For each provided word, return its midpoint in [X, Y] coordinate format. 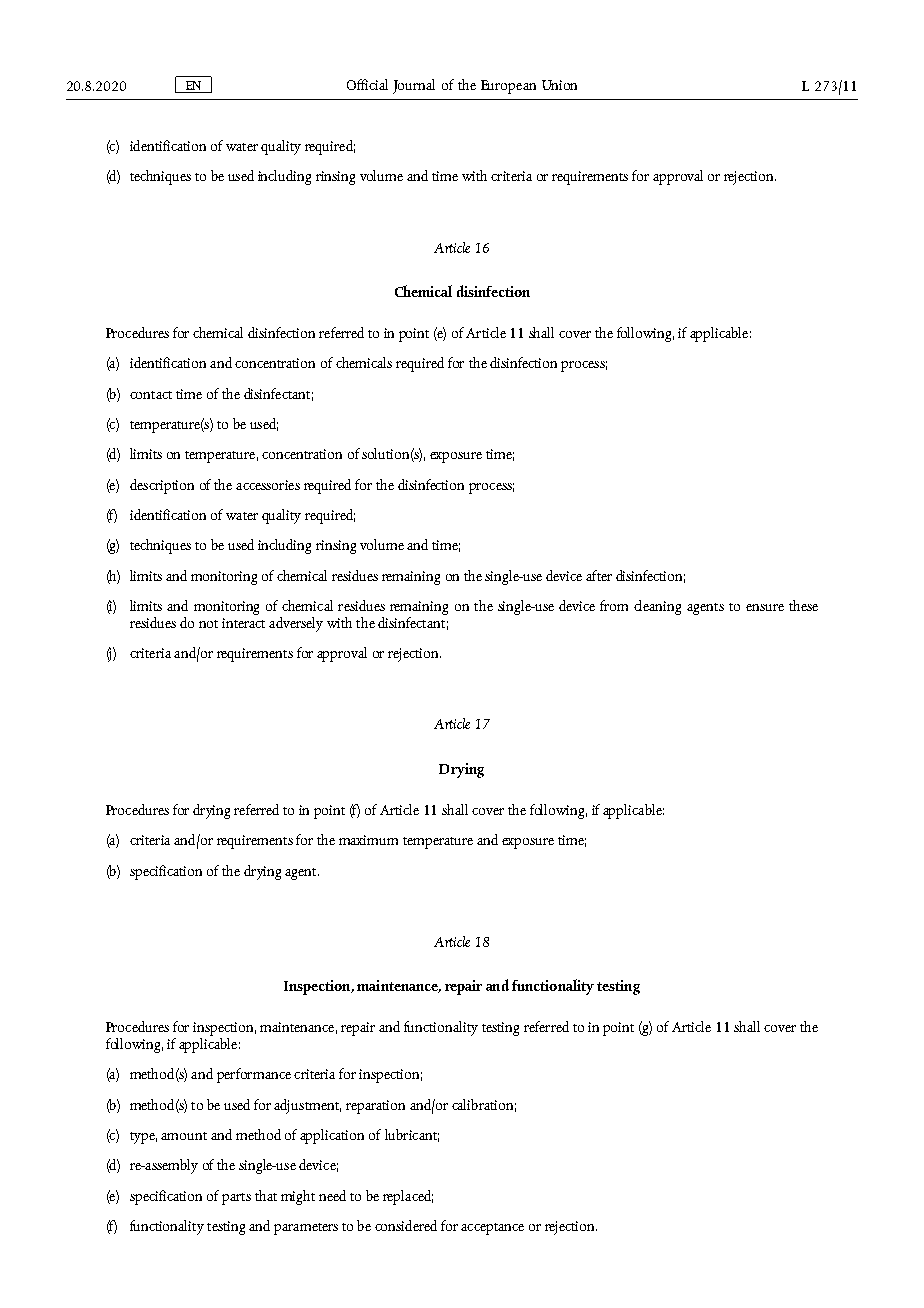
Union [559, 85]
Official [367, 84]
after [599, 575]
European [508, 87]
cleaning [657, 607]
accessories [268, 485]
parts [236, 1199]
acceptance [492, 1229]
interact [243, 623]
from [614, 605]
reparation [375, 1107]
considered [406, 1225]
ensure [765, 607]
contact [151, 395]
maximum [368, 840]
